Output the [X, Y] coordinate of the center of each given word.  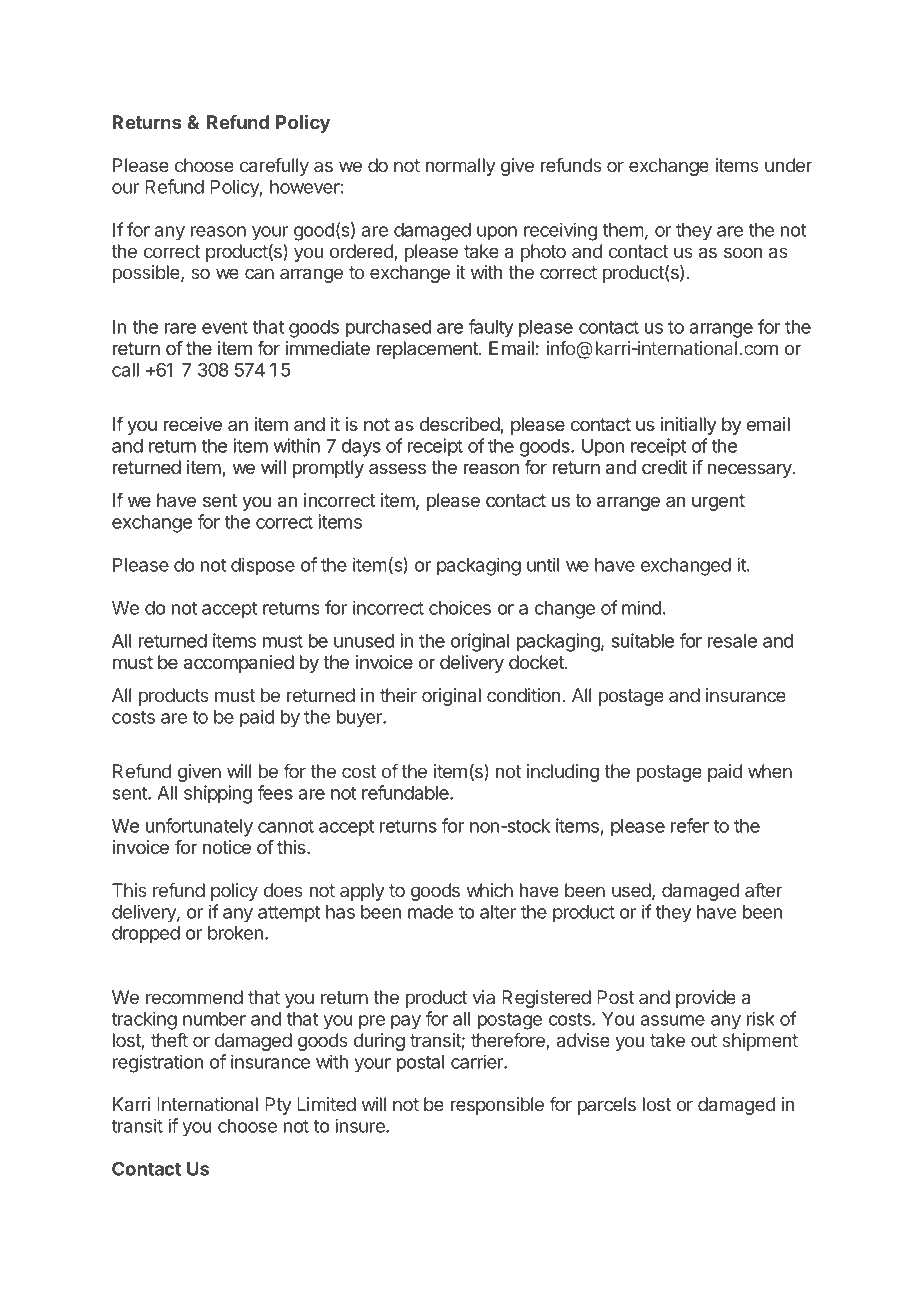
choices [460, 607]
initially [689, 426]
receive [193, 424]
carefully [274, 167]
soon [743, 252]
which [490, 890]
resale [732, 641]
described [460, 425]
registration [158, 1063]
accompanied [239, 664]
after [763, 890]
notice [227, 847]
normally [460, 167]
